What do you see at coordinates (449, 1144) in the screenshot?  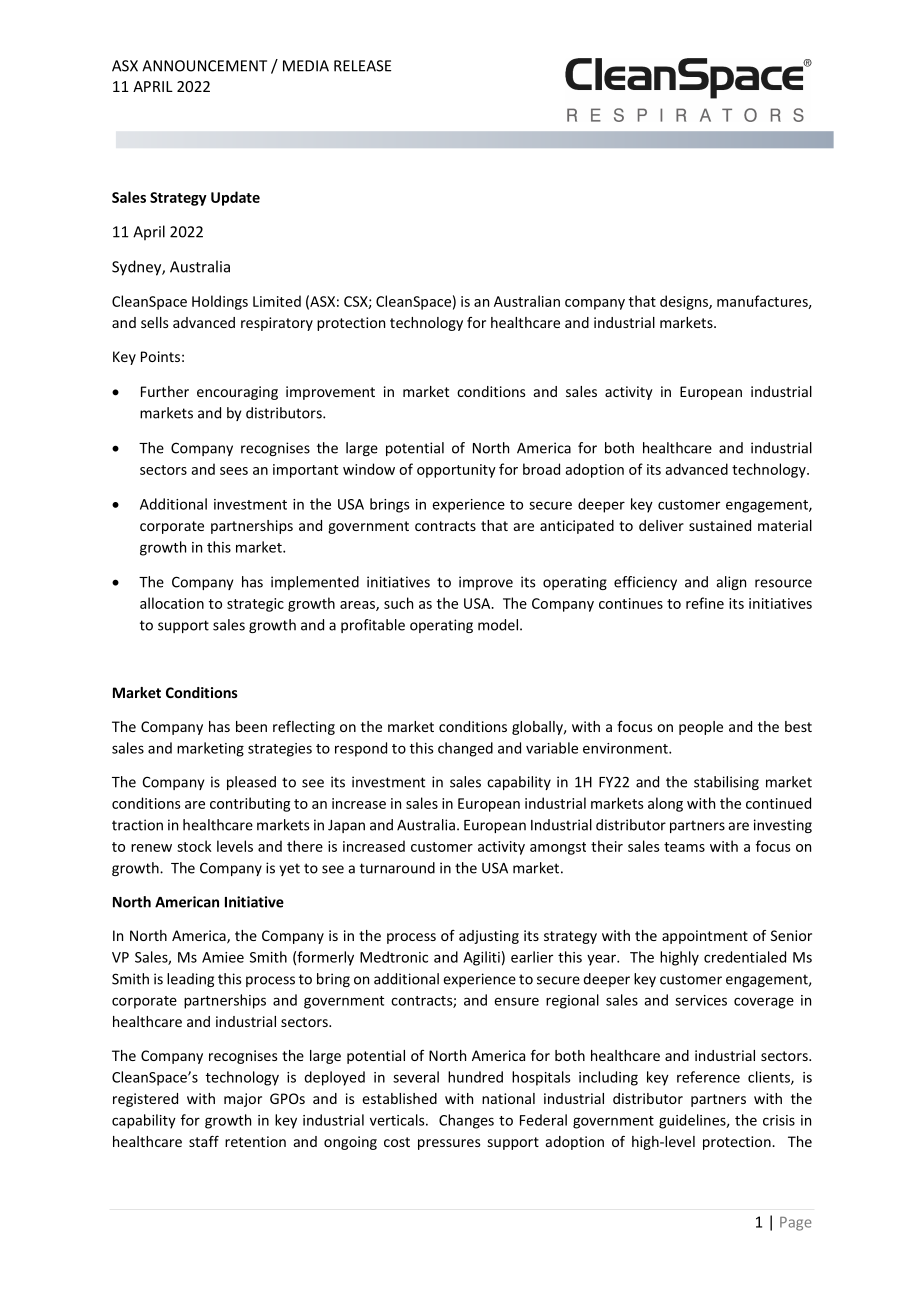 I see `pressures` at bounding box center [449, 1144].
